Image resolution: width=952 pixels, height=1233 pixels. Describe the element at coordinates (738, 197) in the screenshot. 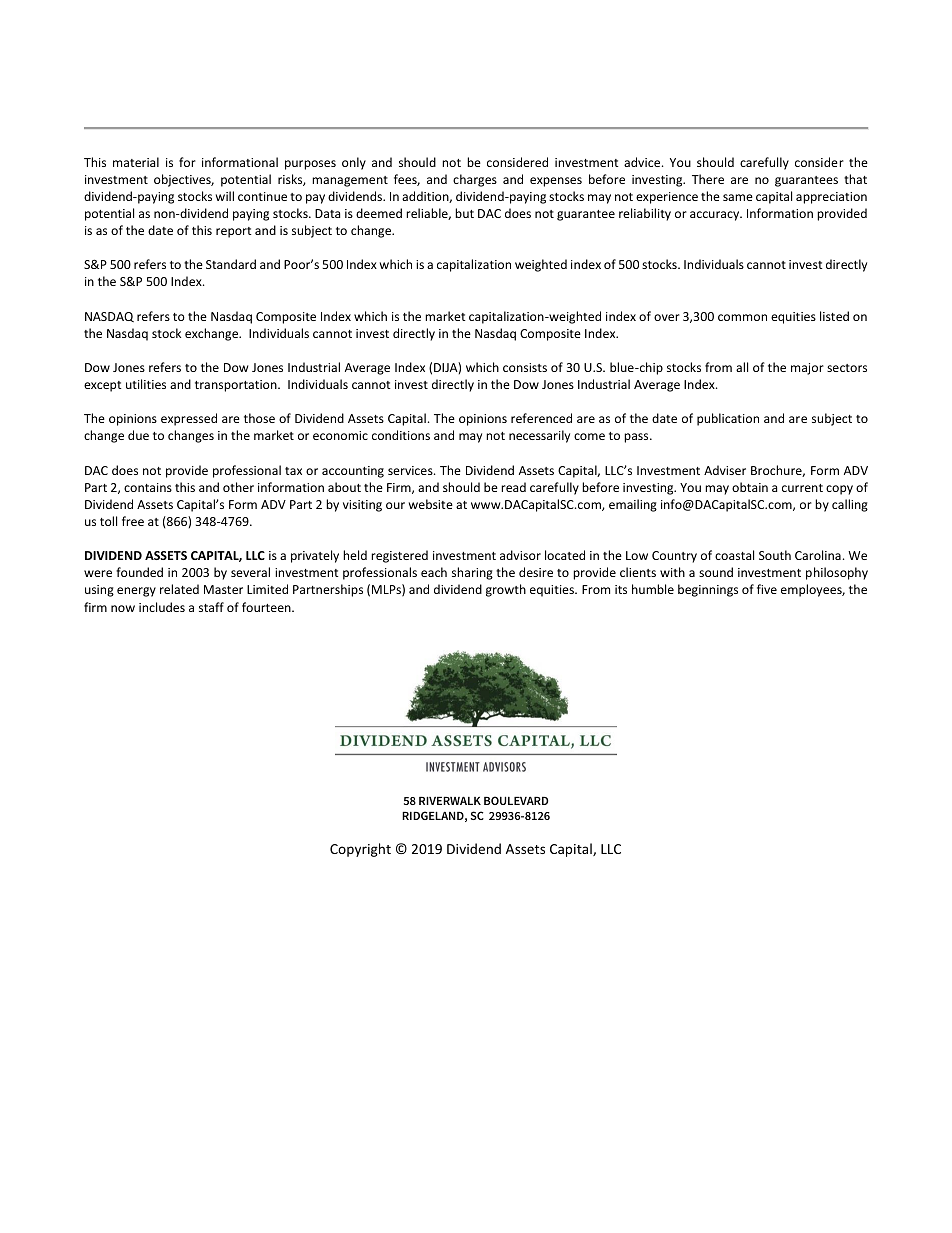

I see `same` at that location.
